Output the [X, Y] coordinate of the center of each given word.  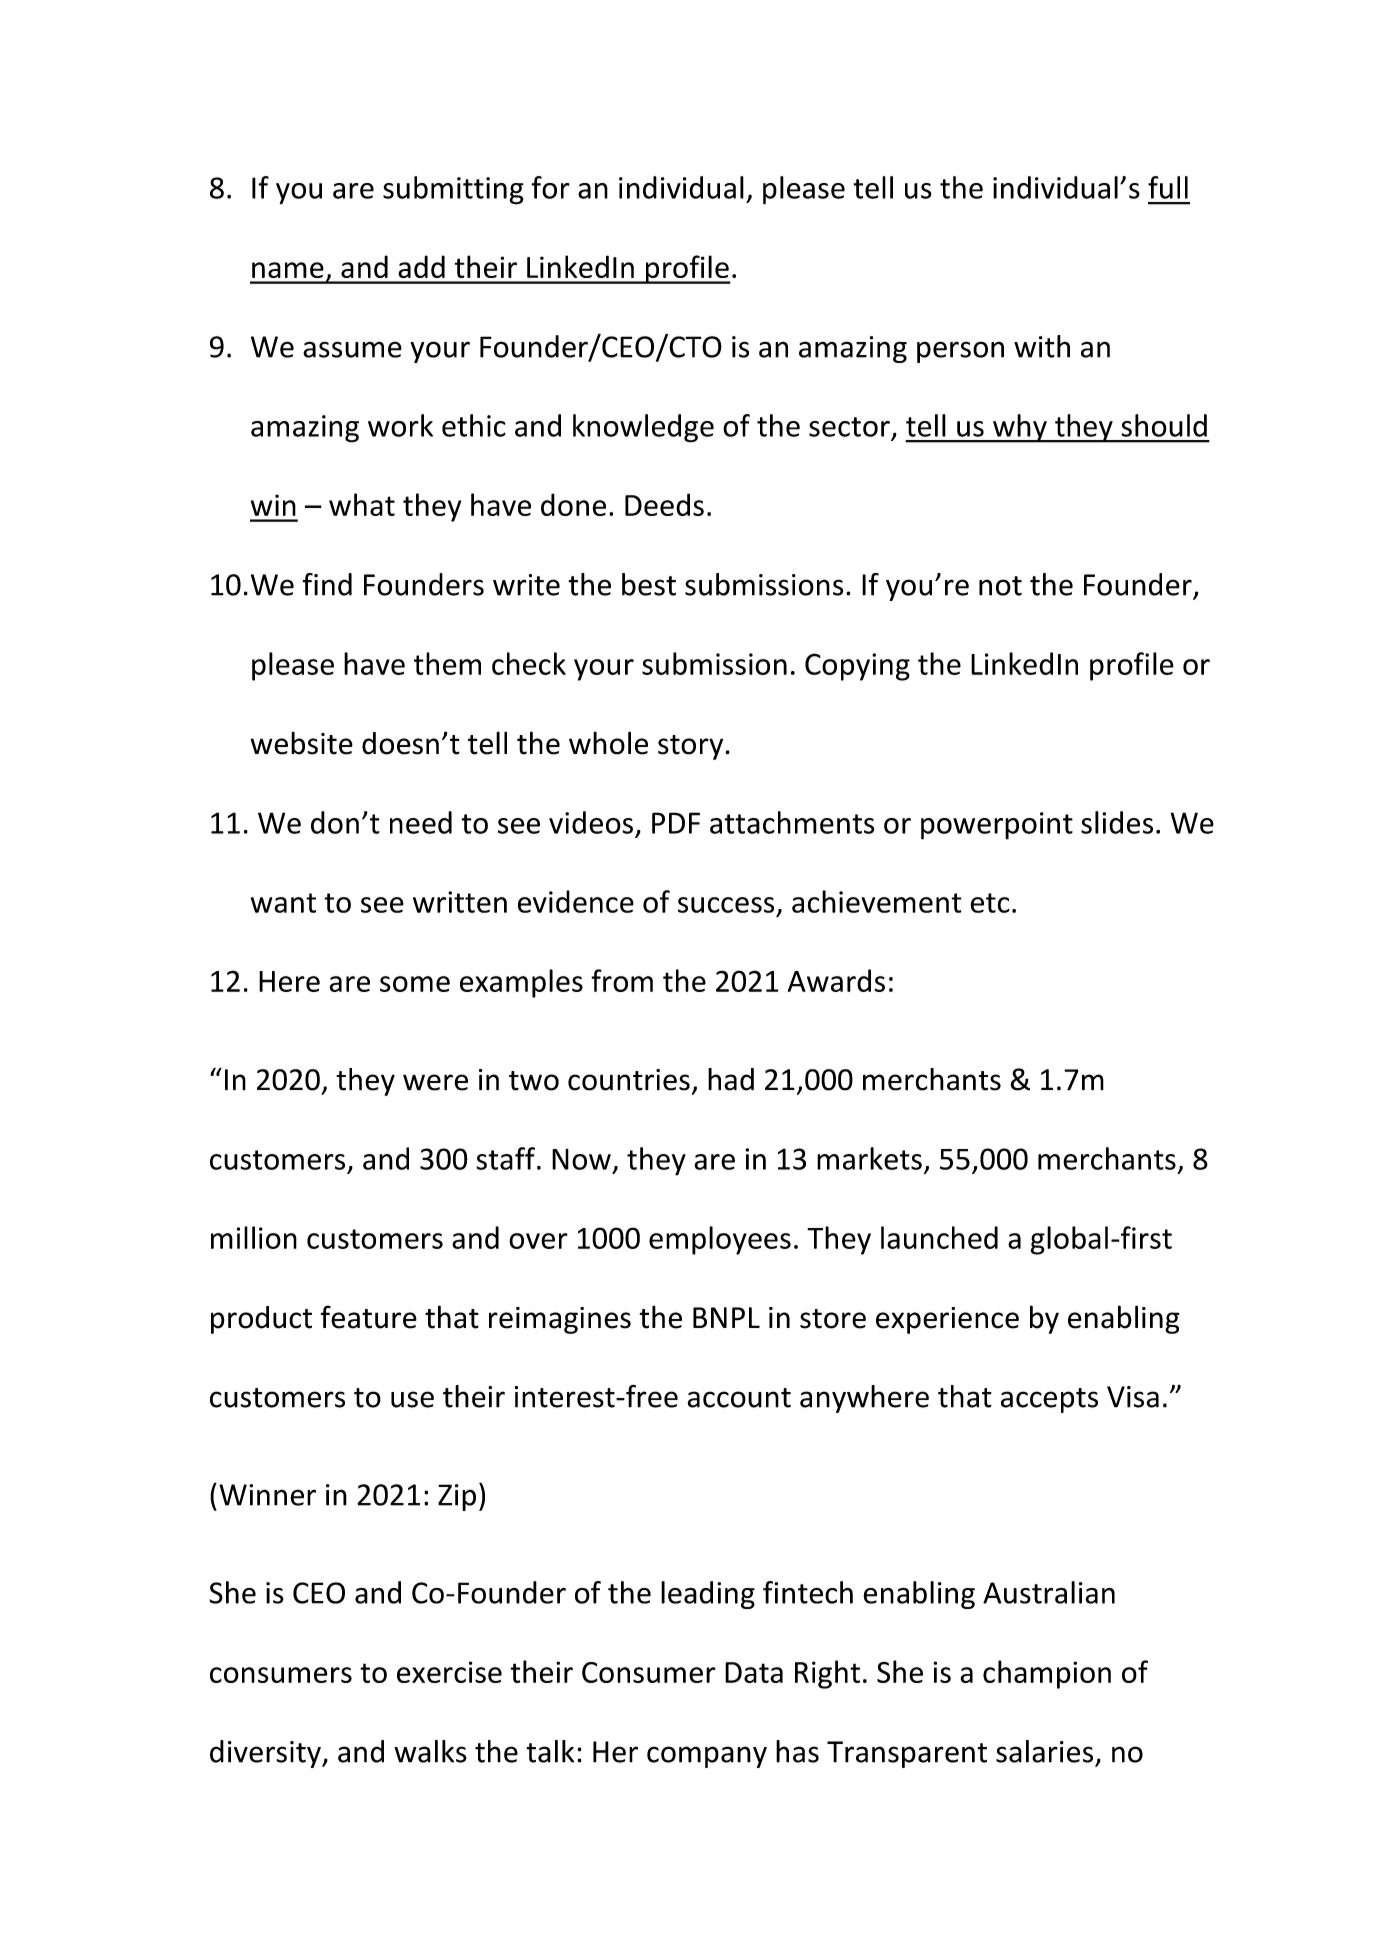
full [1168, 187]
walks [430, 1751]
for [550, 187]
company [707, 1757]
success [726, 905]
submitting [453, 190]
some [415, 984]
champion [1047, 1674]
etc [989, 903]
